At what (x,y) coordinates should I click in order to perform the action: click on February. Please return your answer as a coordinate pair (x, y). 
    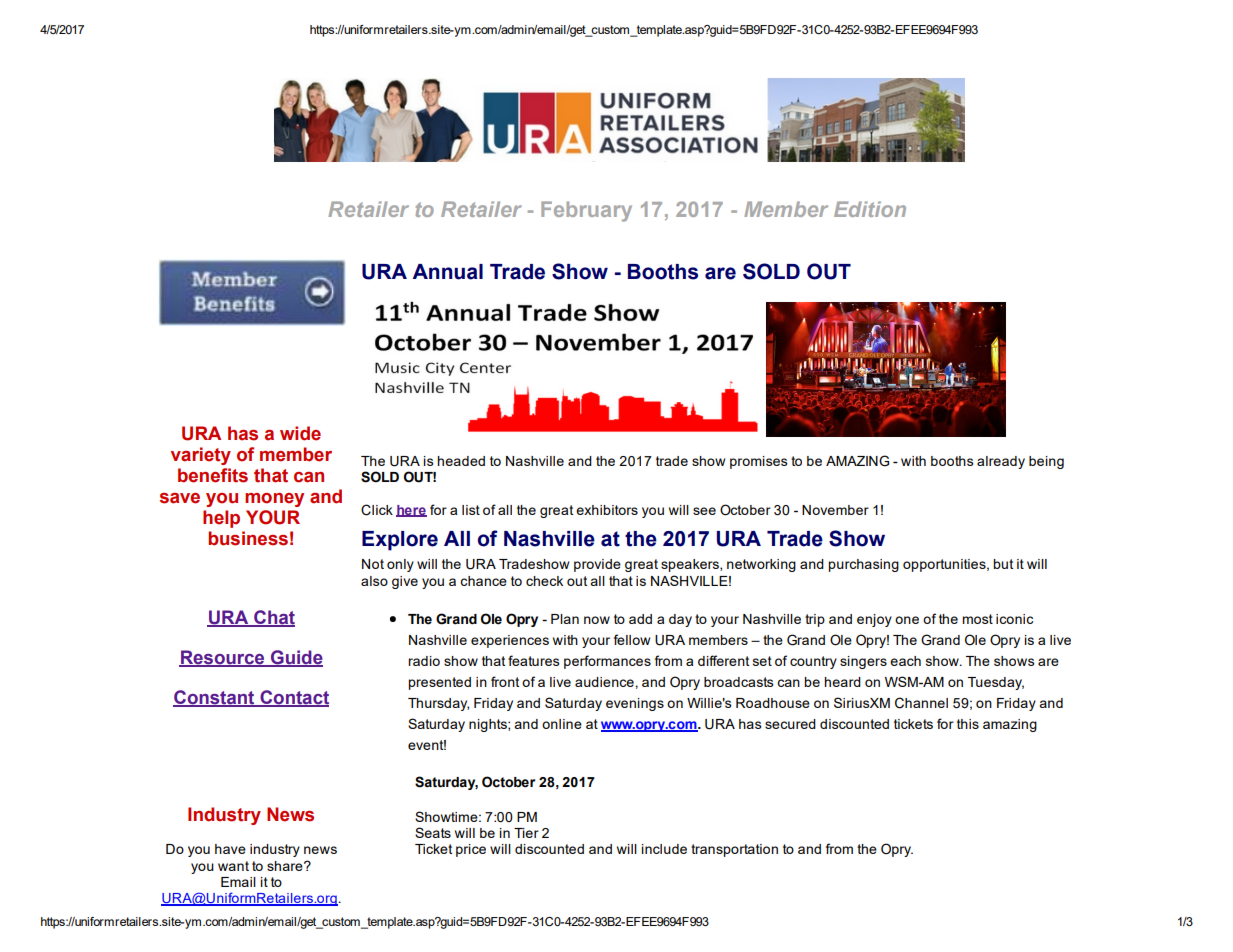
    Looking at the image, I should click on (586, 211).
